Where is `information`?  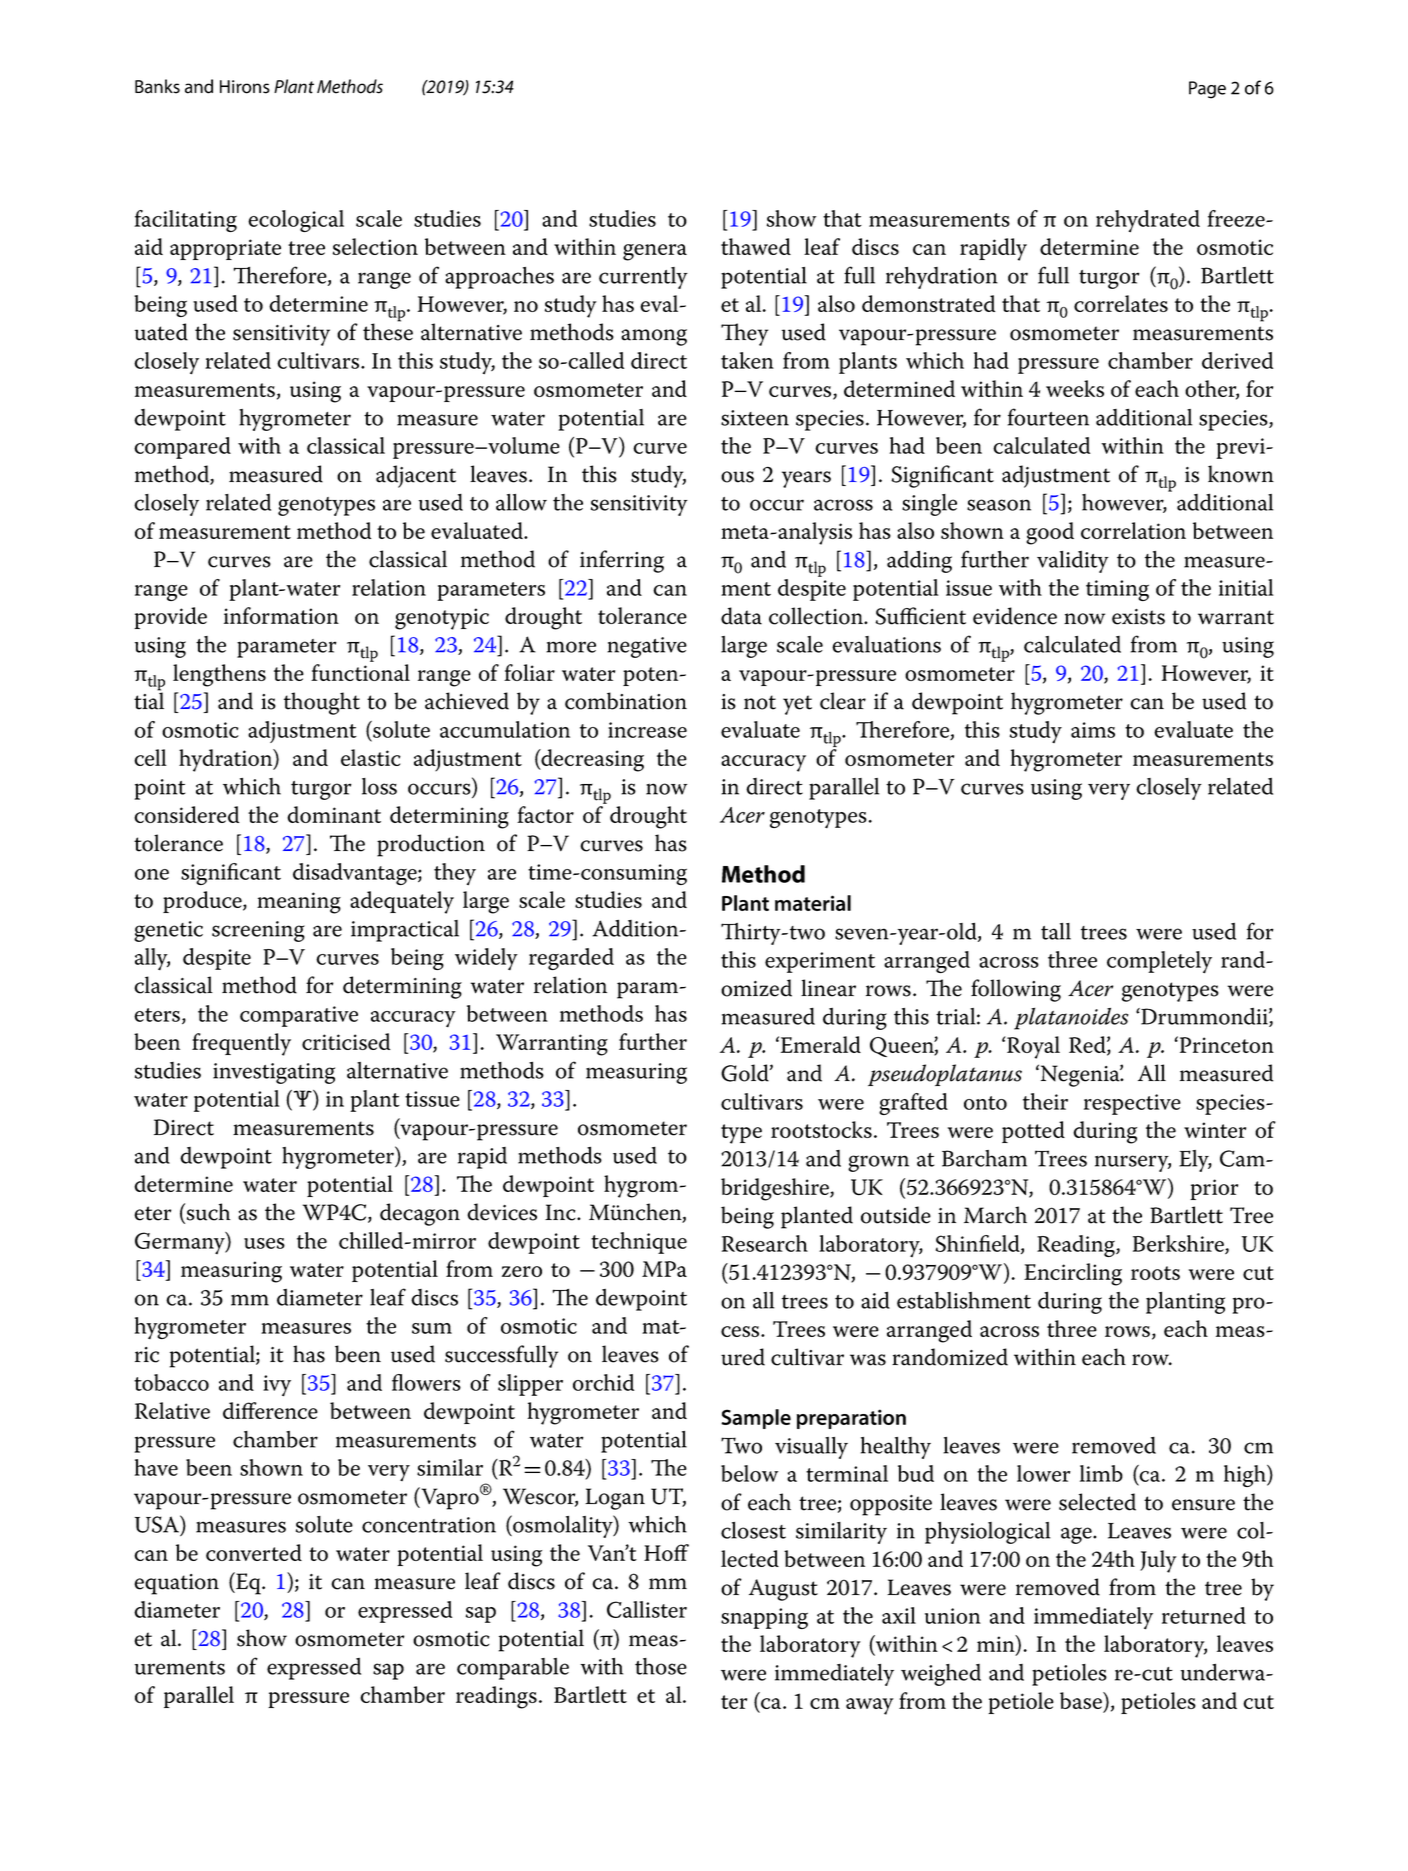
information is located at coordinates (281, 615).
